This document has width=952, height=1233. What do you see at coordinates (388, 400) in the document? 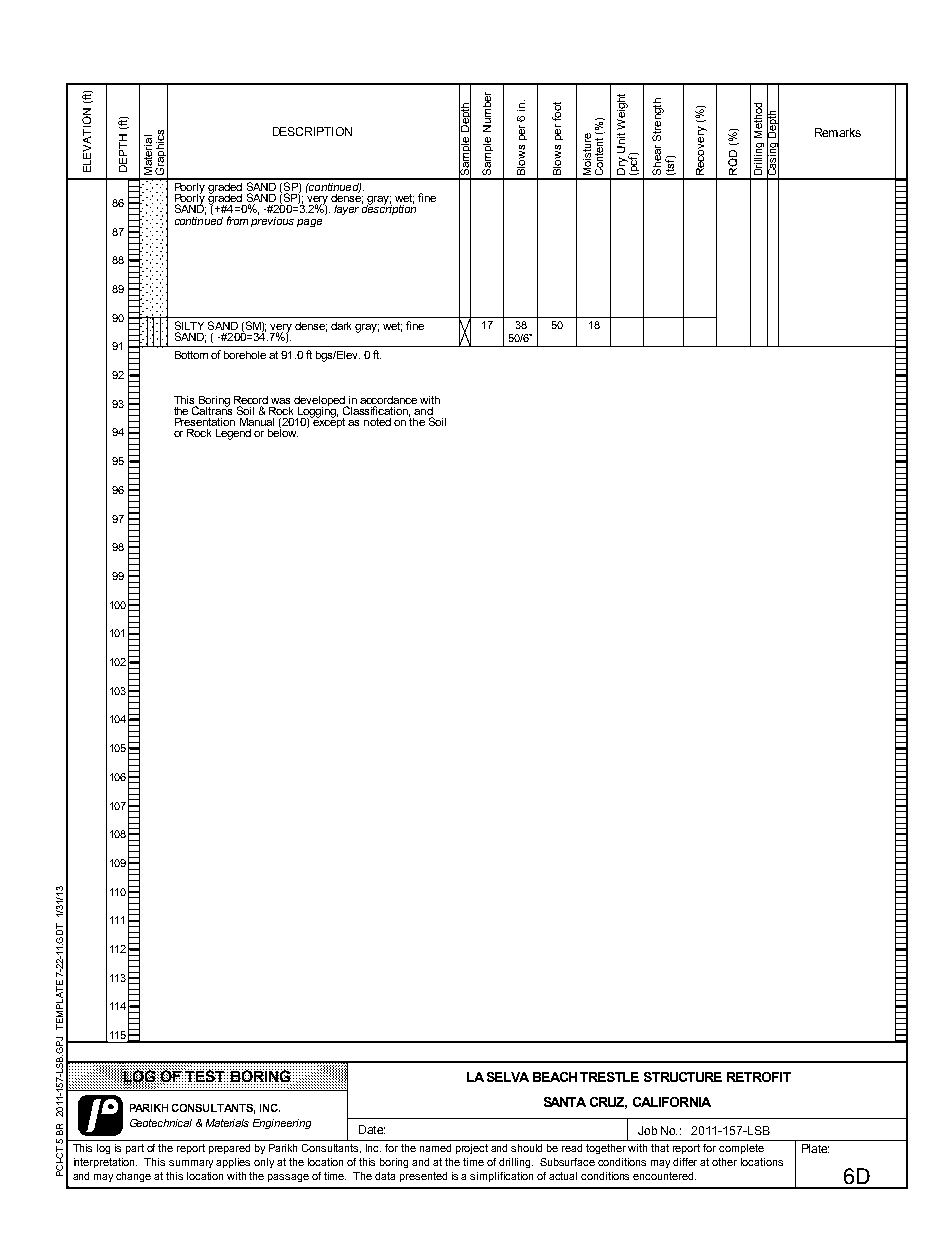
I see `accordance` at bounding box center [388, 400].
